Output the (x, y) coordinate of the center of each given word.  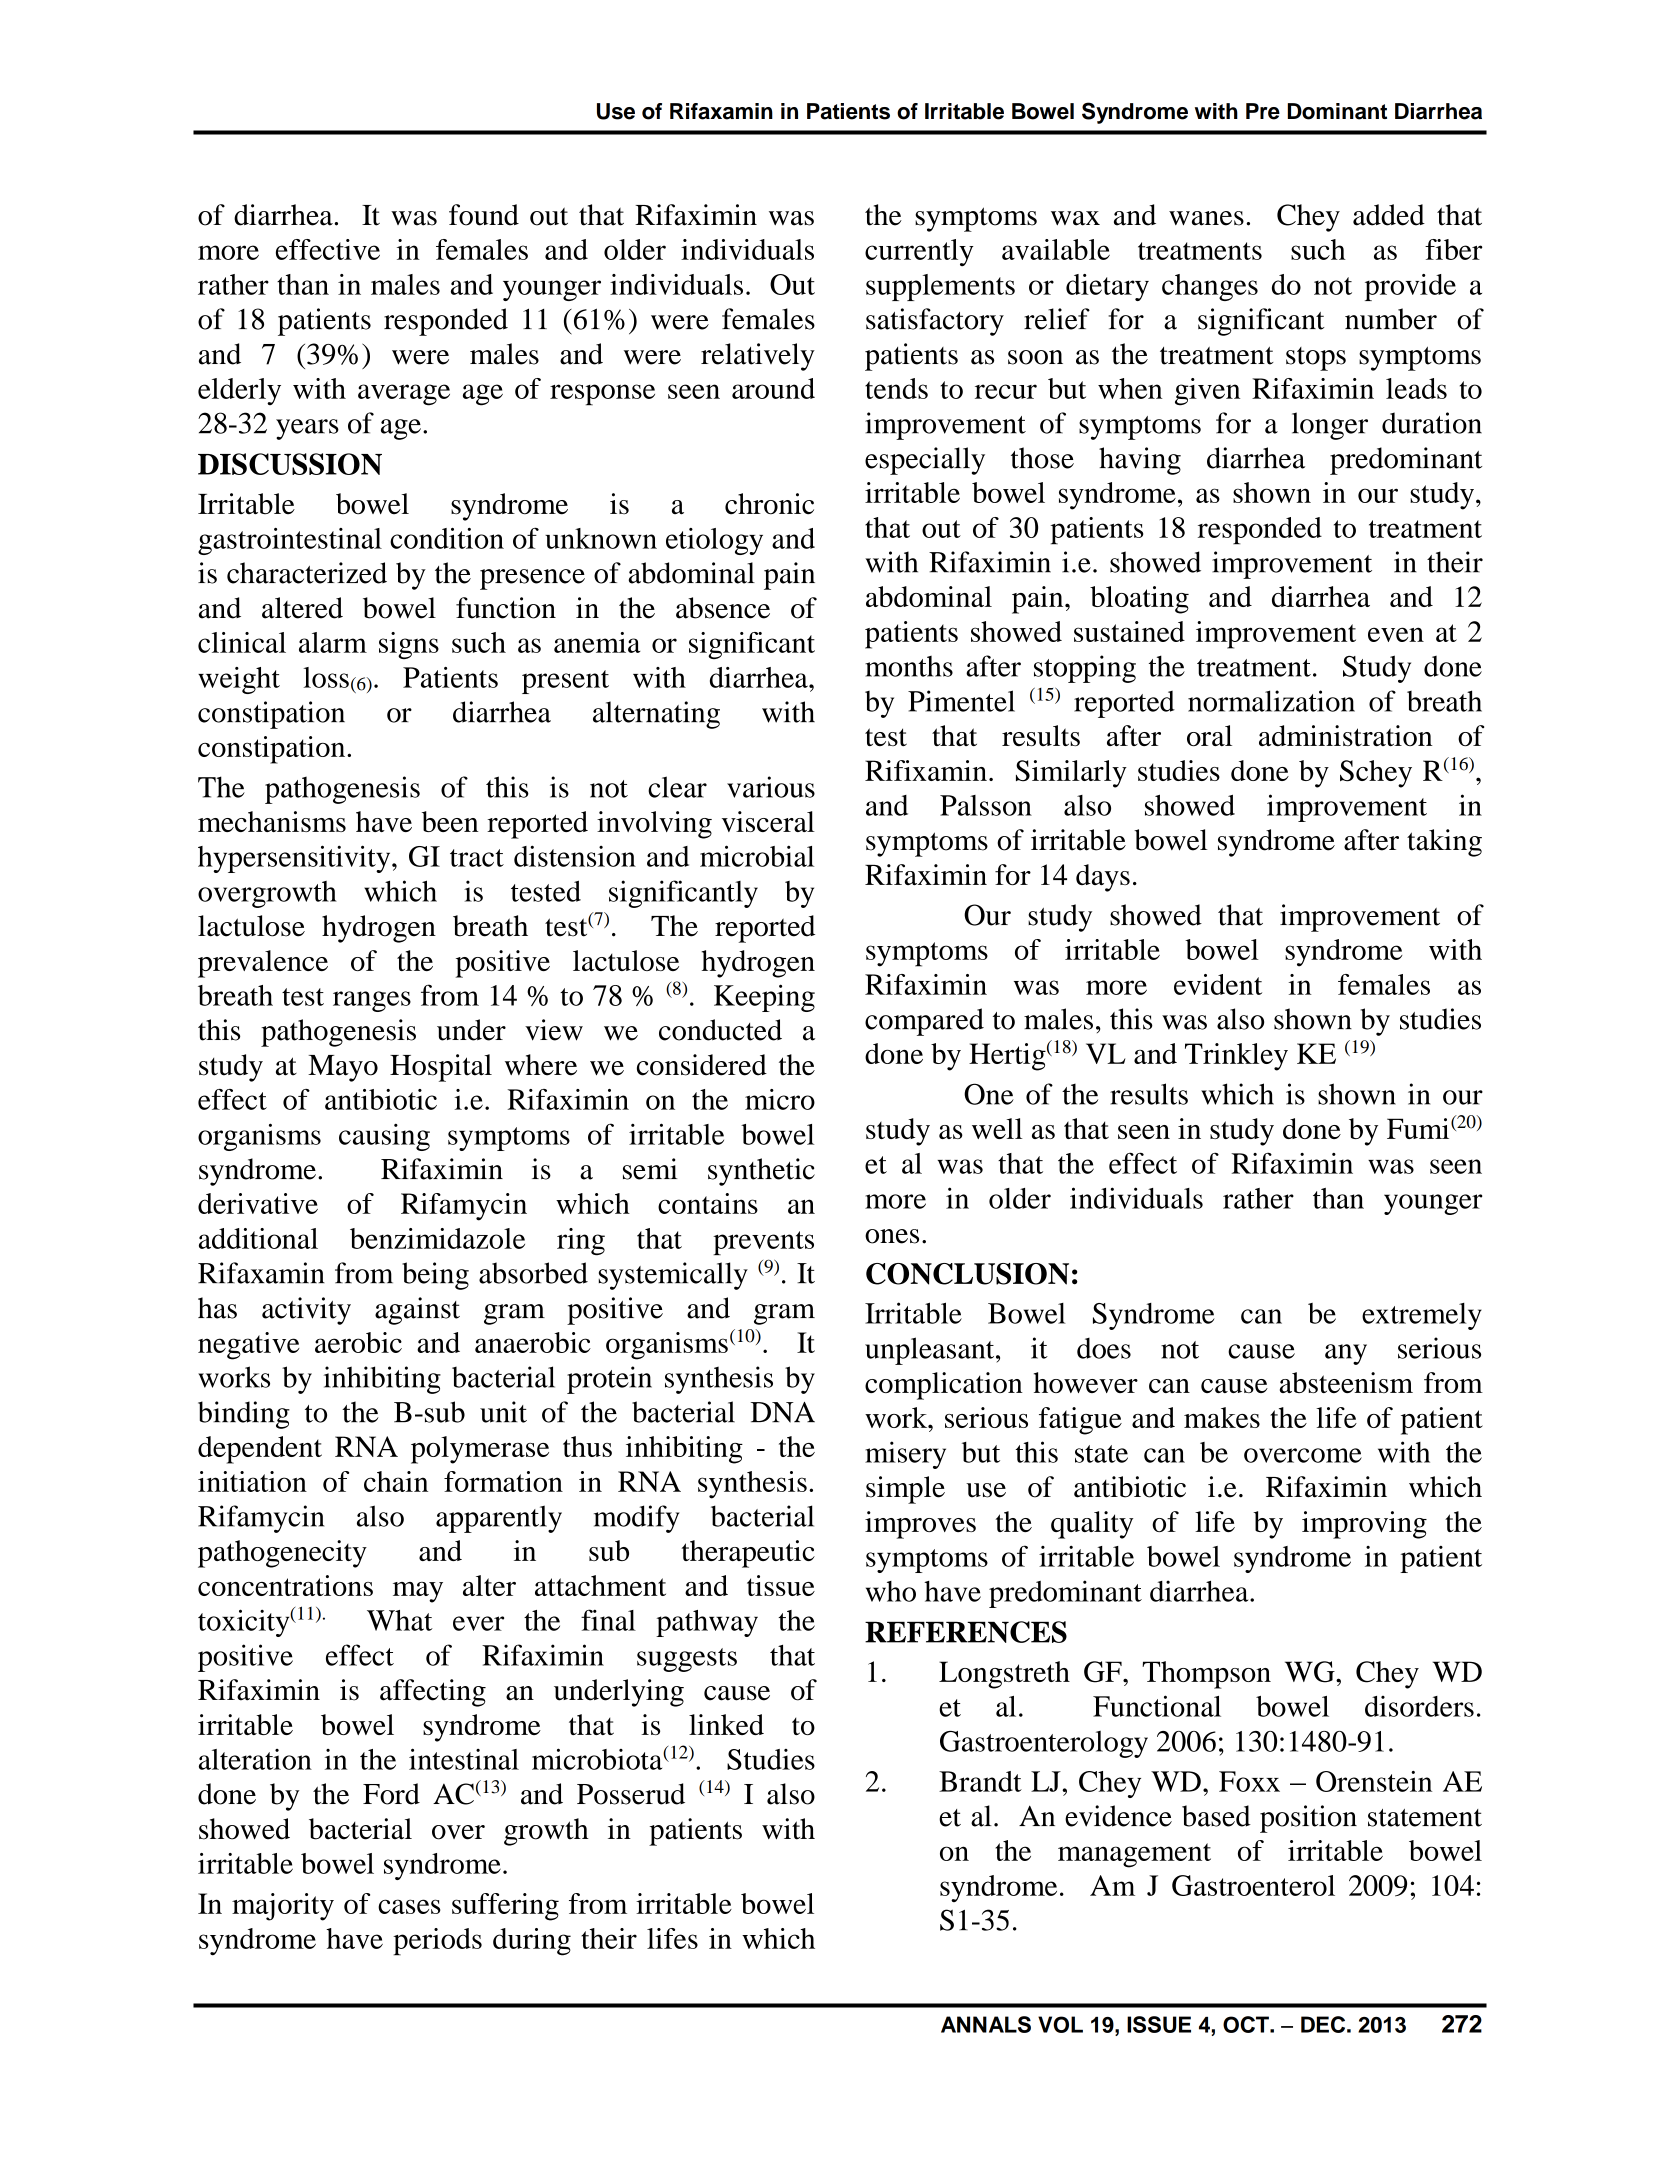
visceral (768, 821)
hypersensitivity (295, 859)
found (484, 215)
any (1346, 1354)
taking (1444, 843)
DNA (783, 1412)
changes (1210, 287)
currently (919, 252)
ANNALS (986, 2024)
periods (437, 1942)
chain (396, 1481)
